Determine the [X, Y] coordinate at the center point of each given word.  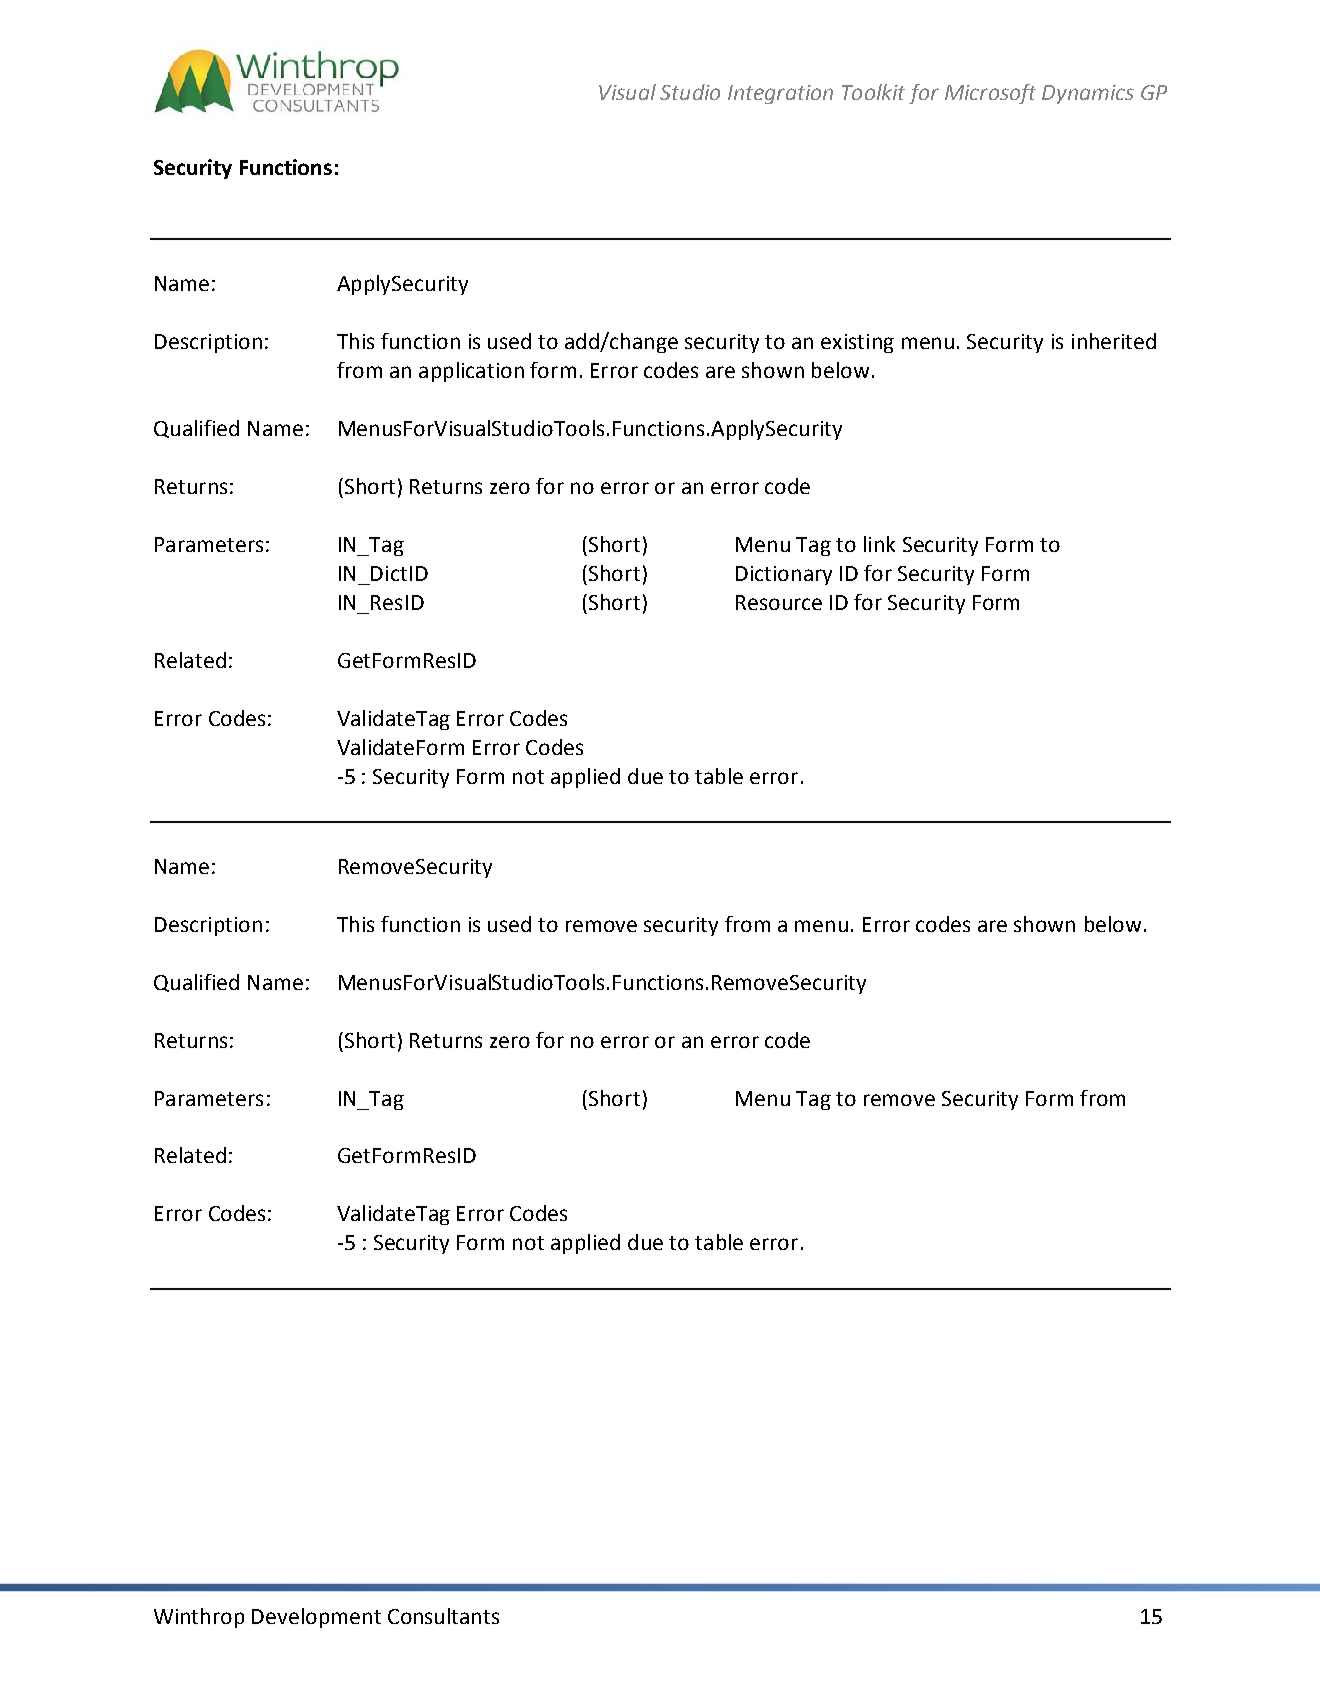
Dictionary [784, 575]
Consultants [443, 1616]
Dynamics [1088, 94]
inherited [1114, 341]
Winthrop [199, 1618]
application [471, 372]
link [879, 544]
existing [857, 343]
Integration [780, 94]
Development [316, 1618]
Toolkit [873, 92]
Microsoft [990, 94]
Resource [779, 602]
